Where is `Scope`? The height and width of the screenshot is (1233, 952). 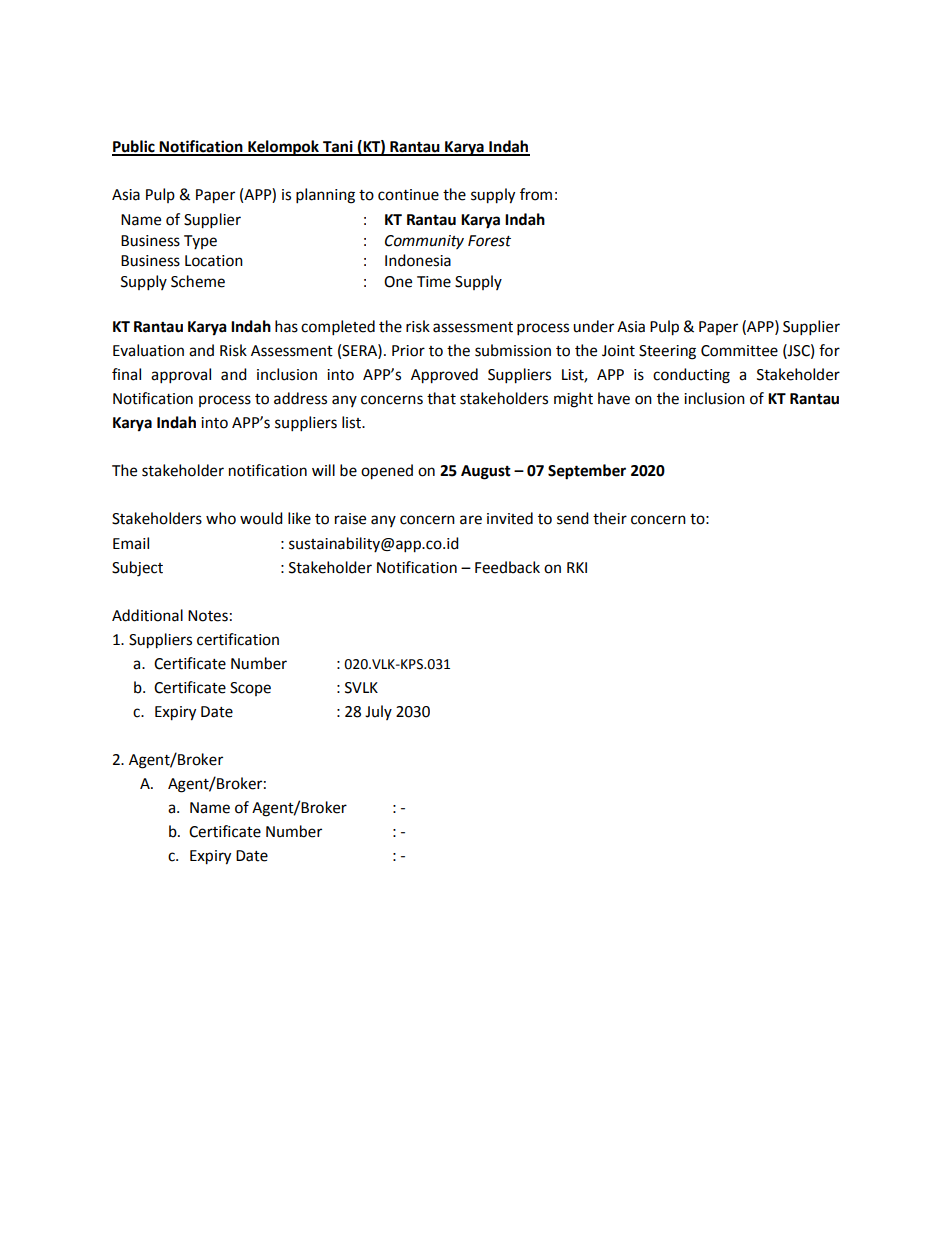 Scope is located at coordinates (250, 689).
